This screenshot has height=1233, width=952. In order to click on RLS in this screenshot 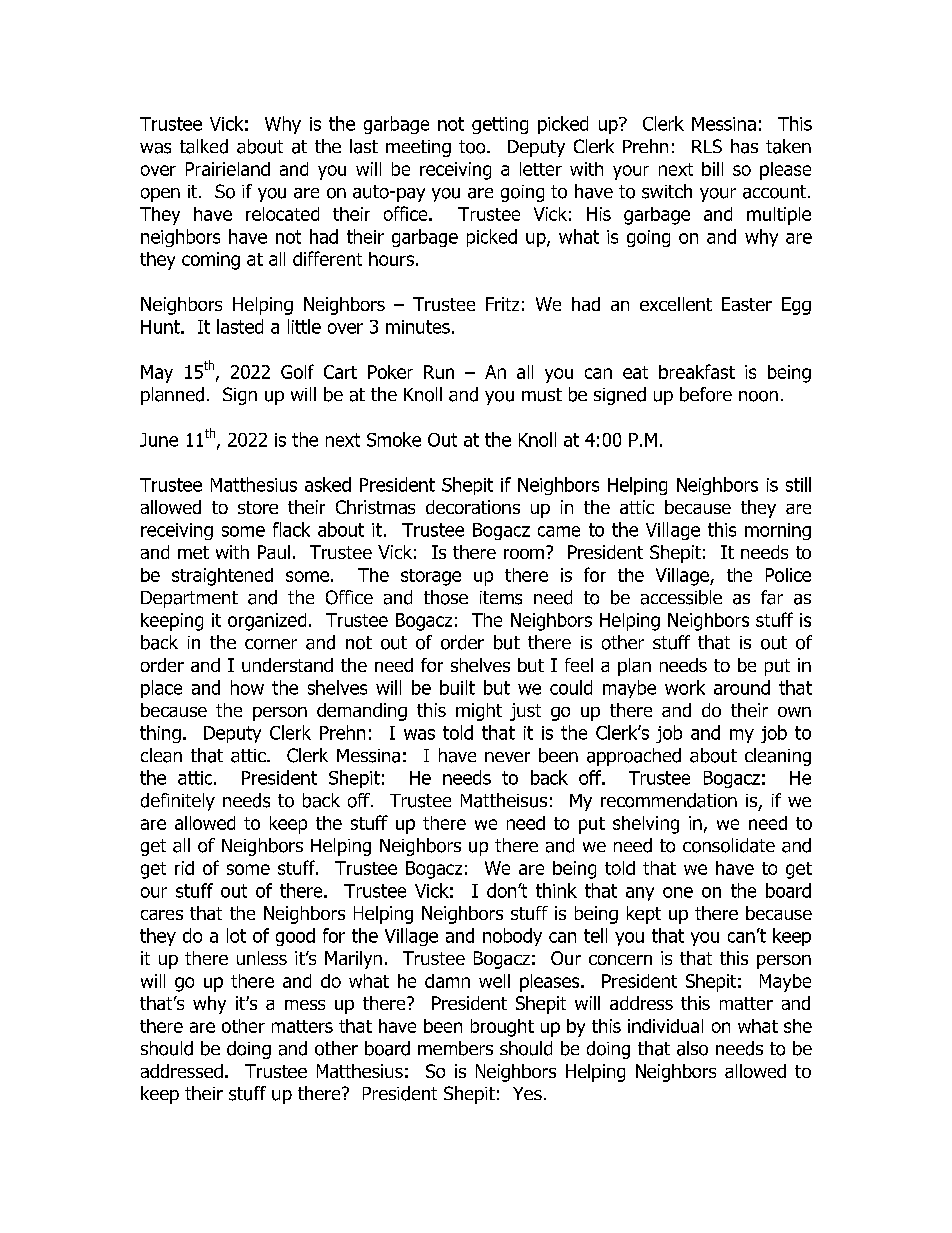, I will do `click(707, 146)`.
